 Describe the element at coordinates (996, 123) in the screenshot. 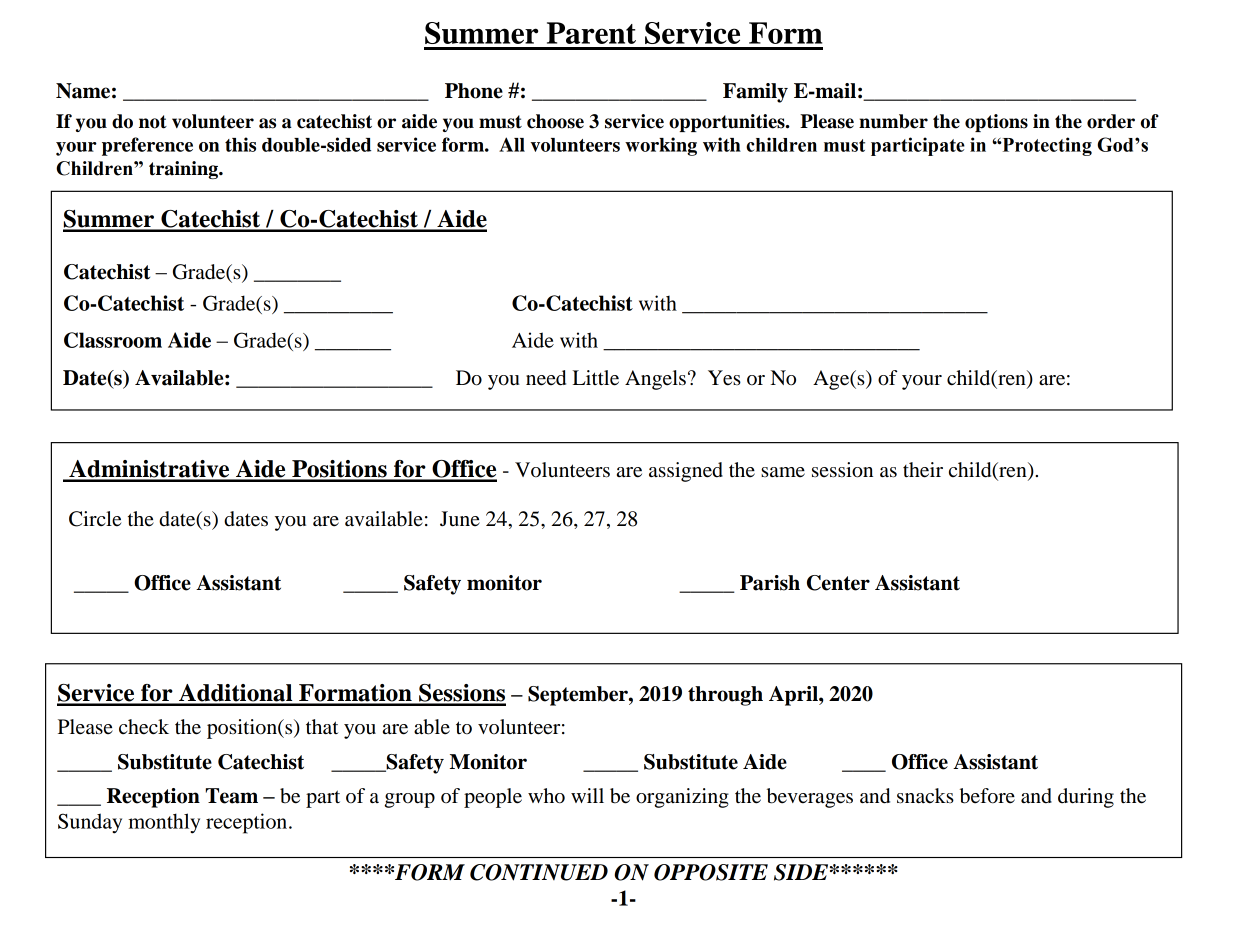

I see `options` at that location.
